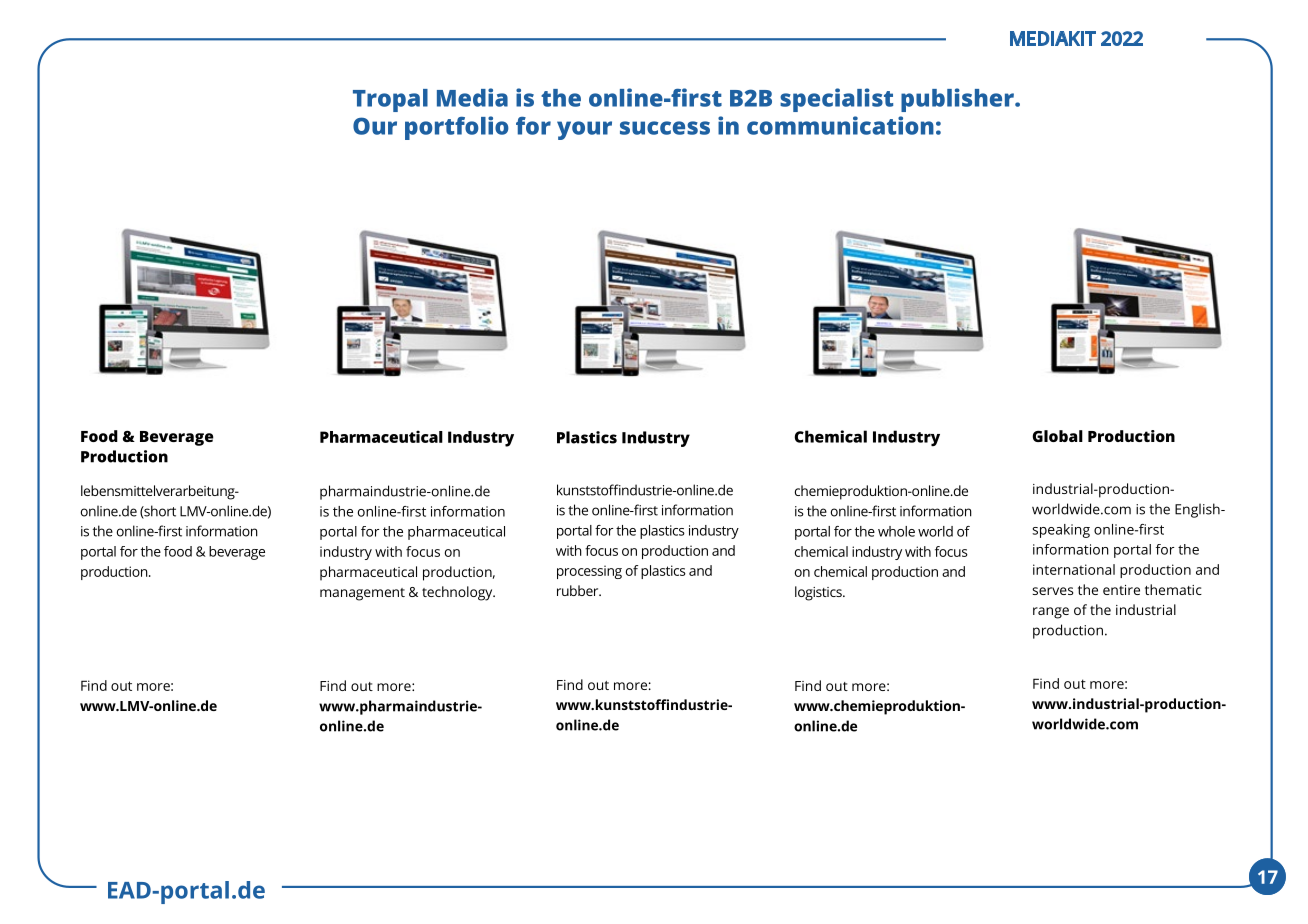 This document has height=924, width=1308. Describe the element at coordinates (458, 593) in the document. I see `technology` at that location.
